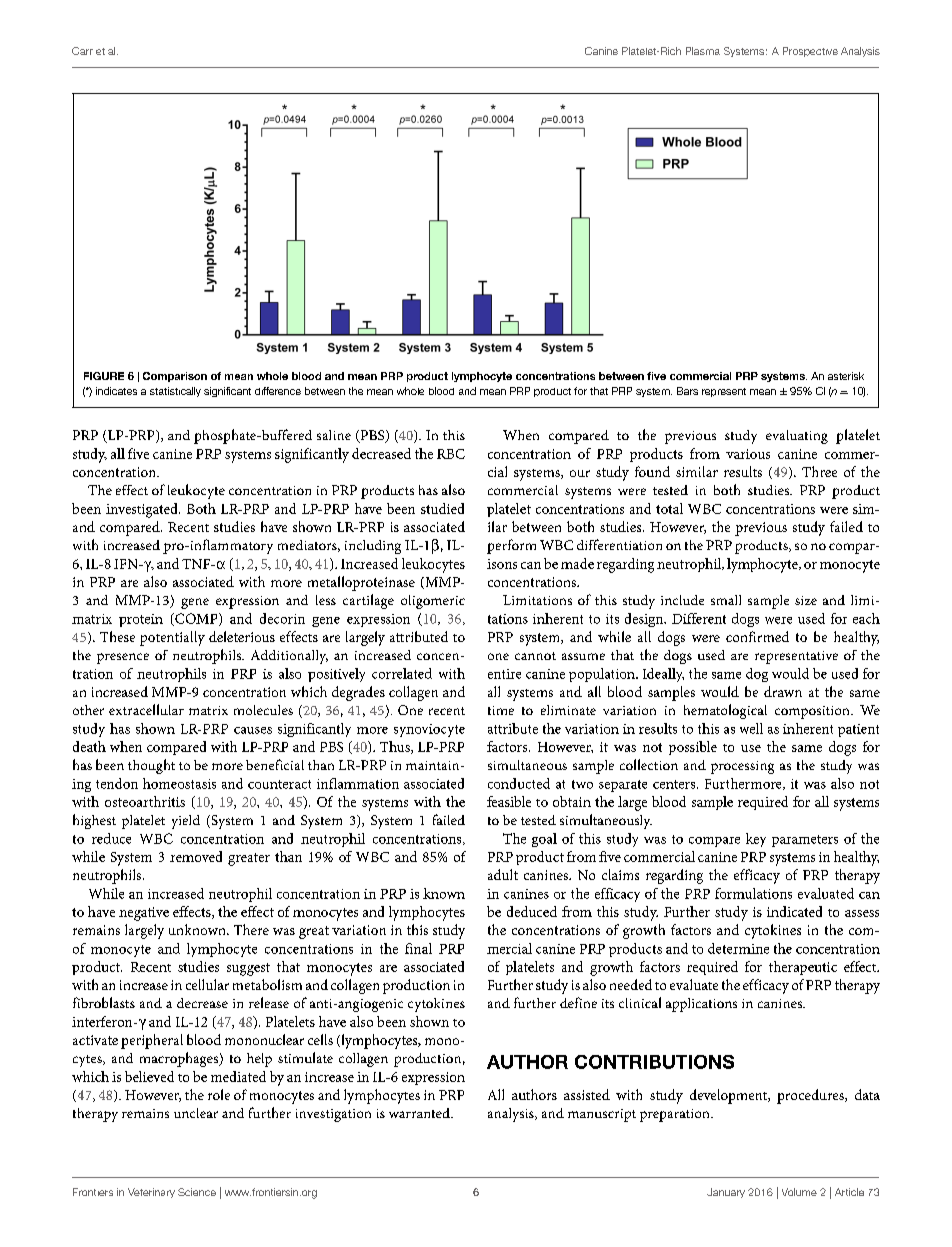 The image size is (952, 1247). Describe the element at coordinates (703, 51) in the screenshot. I see `Plasma` at that location.
